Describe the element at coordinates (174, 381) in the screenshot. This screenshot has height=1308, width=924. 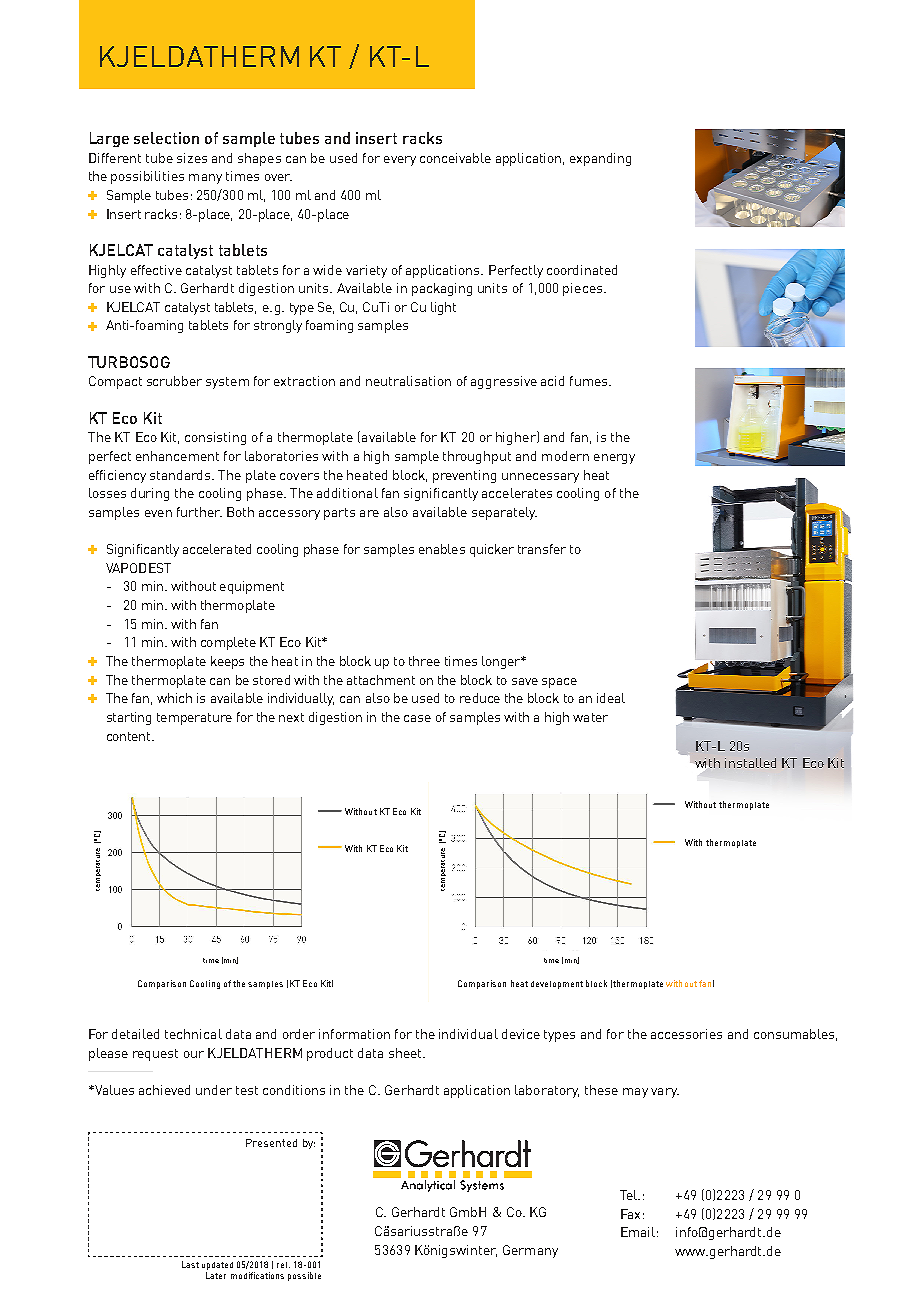
I see `scrubber` at that location.
